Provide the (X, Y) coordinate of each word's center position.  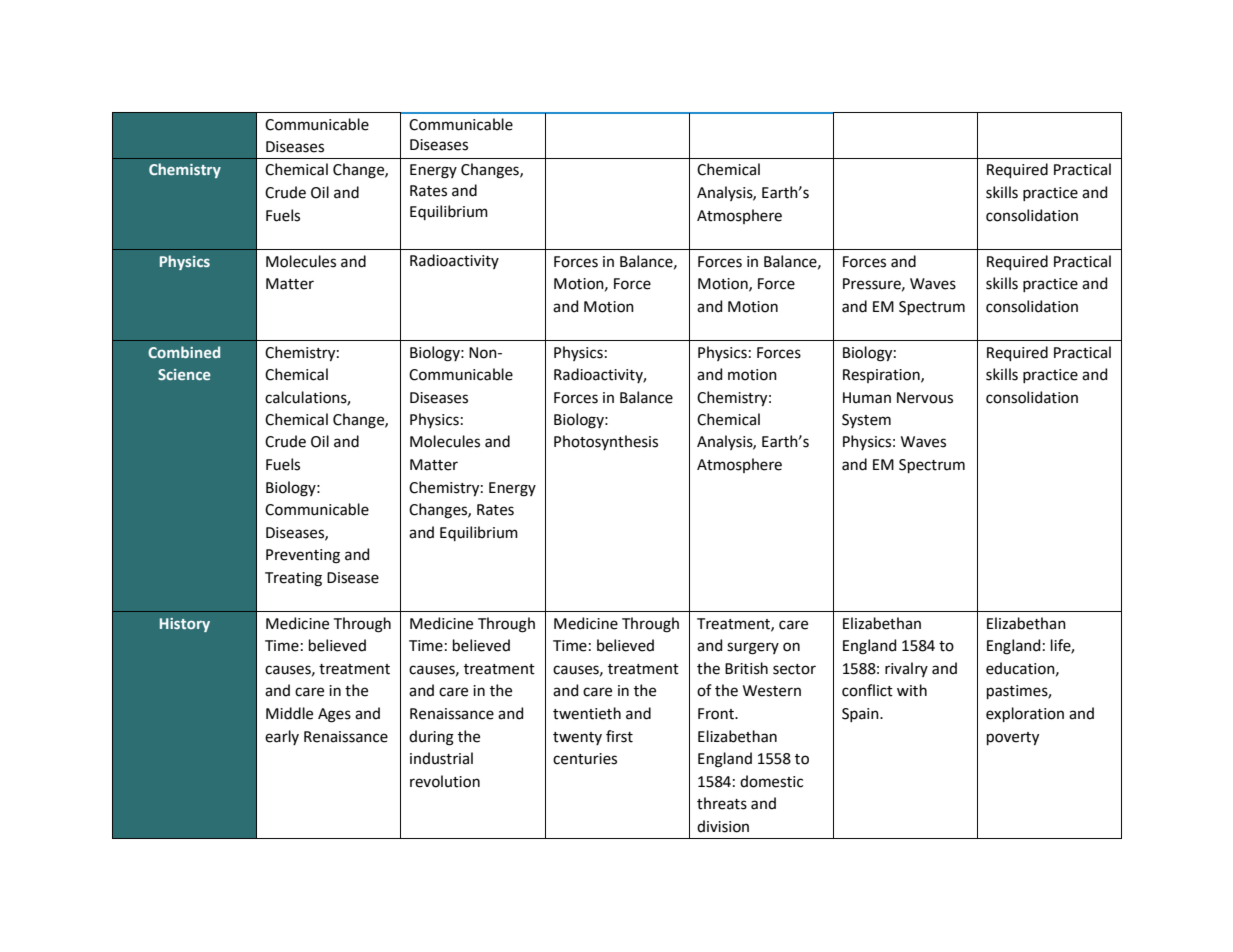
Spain (861, 715)
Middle (289, 713)
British (746, 668)
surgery (753, 648)
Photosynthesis (606, 442)
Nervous (925, 398)
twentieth (587, 713)
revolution (445, 781)
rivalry (906, 669)
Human (867, 398)
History (185, 625)
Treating (293, 579)
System (866, 421)
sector (794, 669)
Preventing (303, 556)
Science (184, 374)
